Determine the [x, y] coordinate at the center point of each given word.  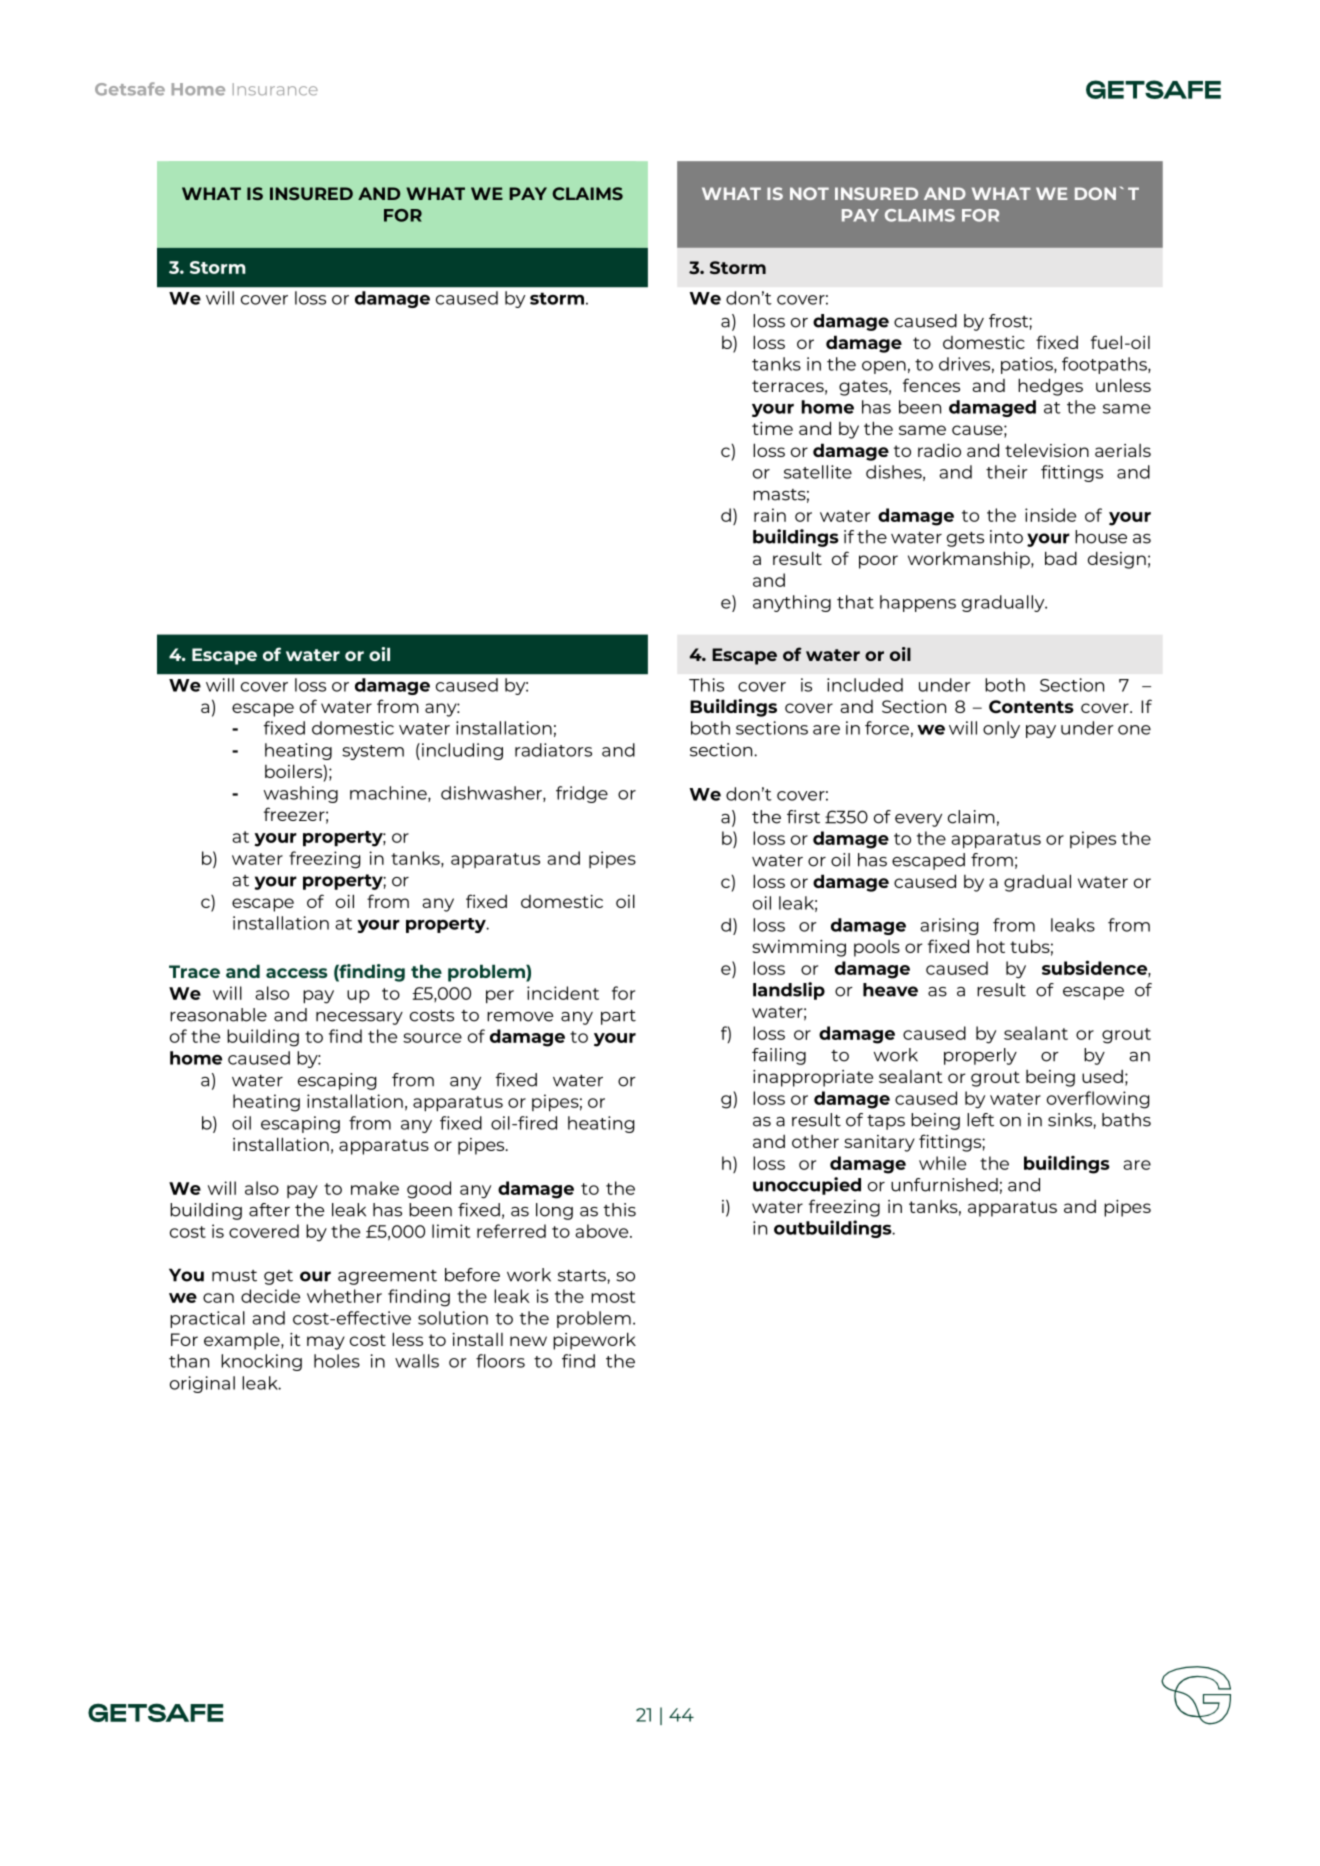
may [326, 1343]
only [1001, 729]
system [373, 752]
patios [1028, 365]
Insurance [275, 89]
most [613, 1297]
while [942, 1163]
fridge [582, 794]
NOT [809, 193]
